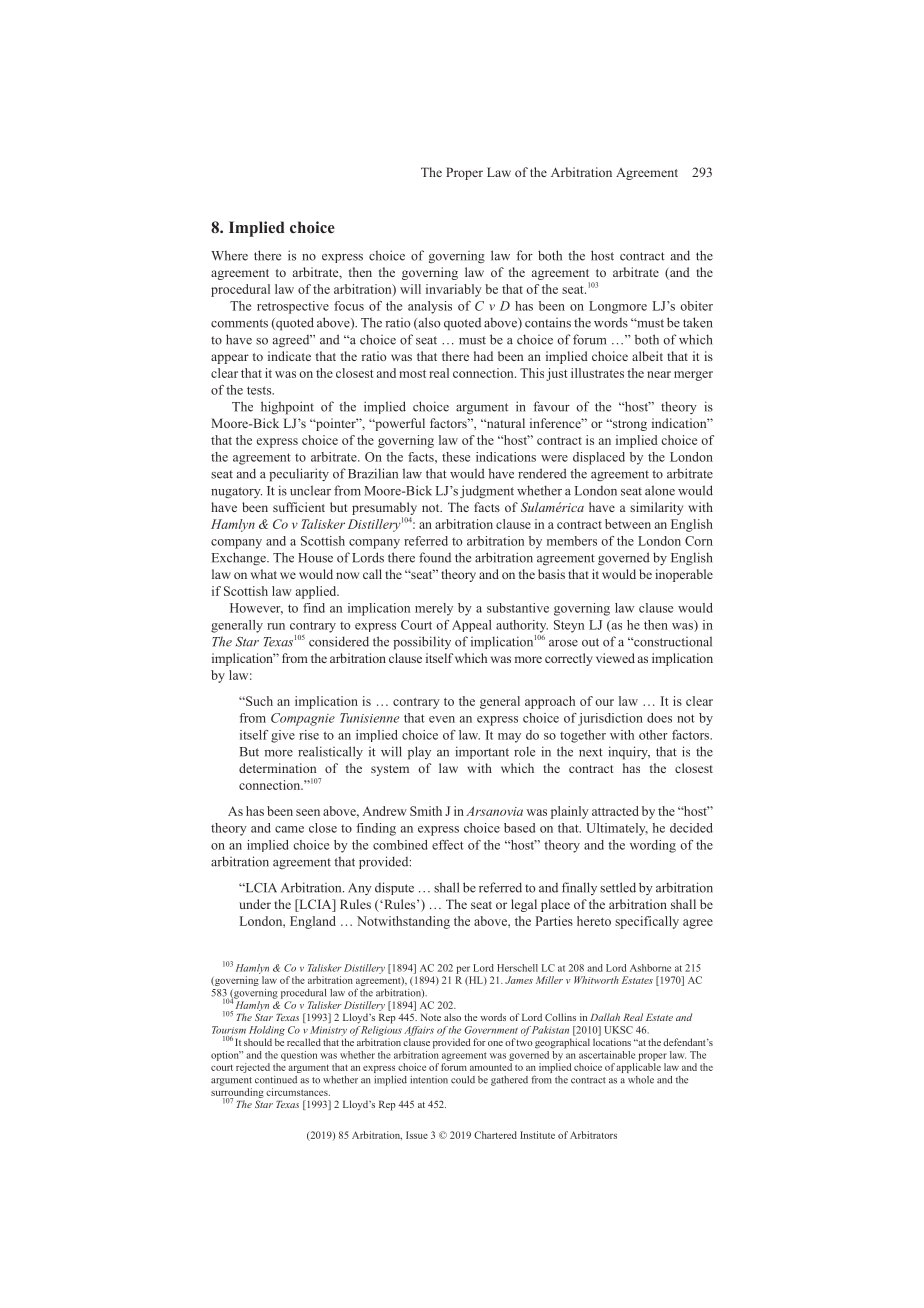 The width and height of the screenshot is (924, 1308). I want to click on retrospective, so click(293, 307).
